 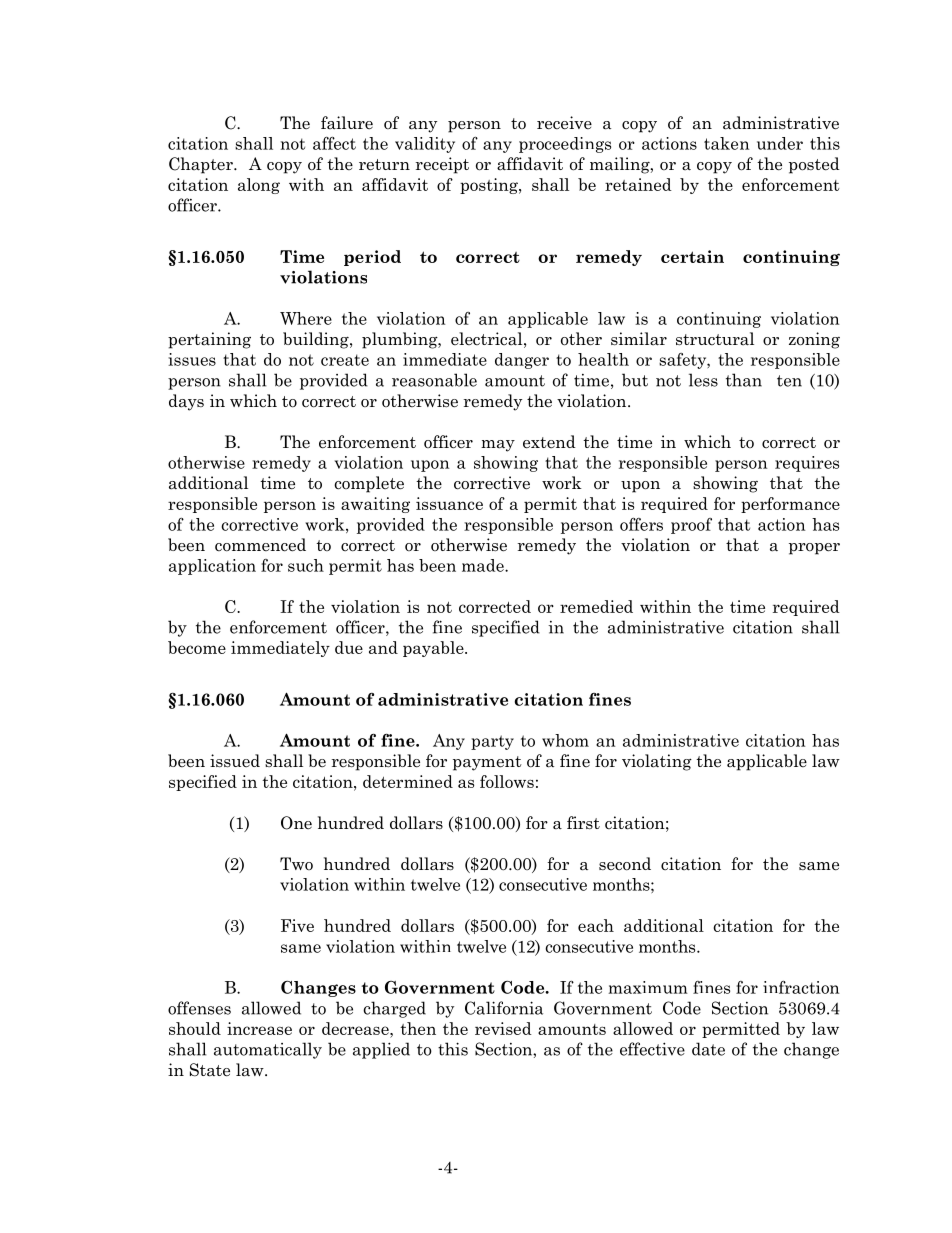 I want to click on party, so click(x=492, y=742).
